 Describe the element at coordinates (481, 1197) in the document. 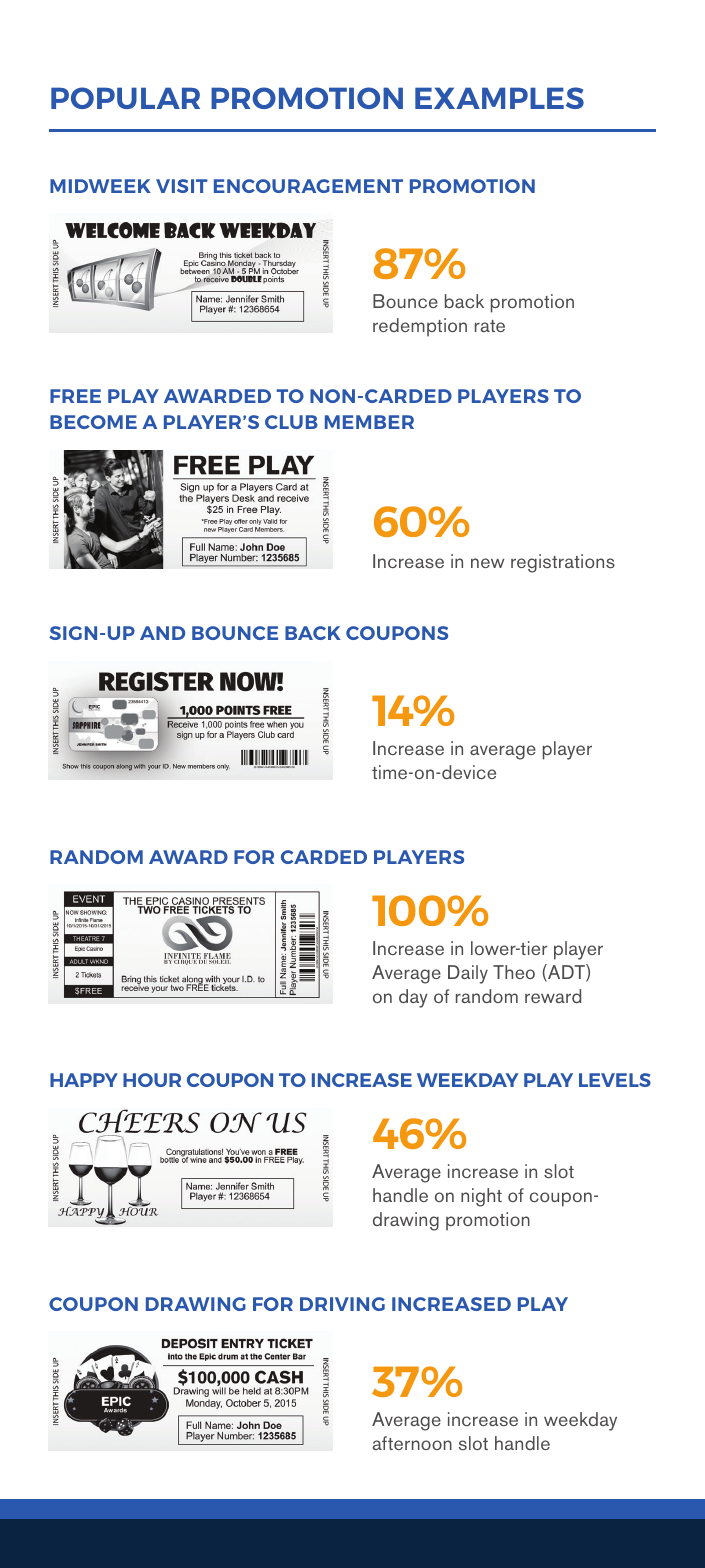

I see `night` at that location.
